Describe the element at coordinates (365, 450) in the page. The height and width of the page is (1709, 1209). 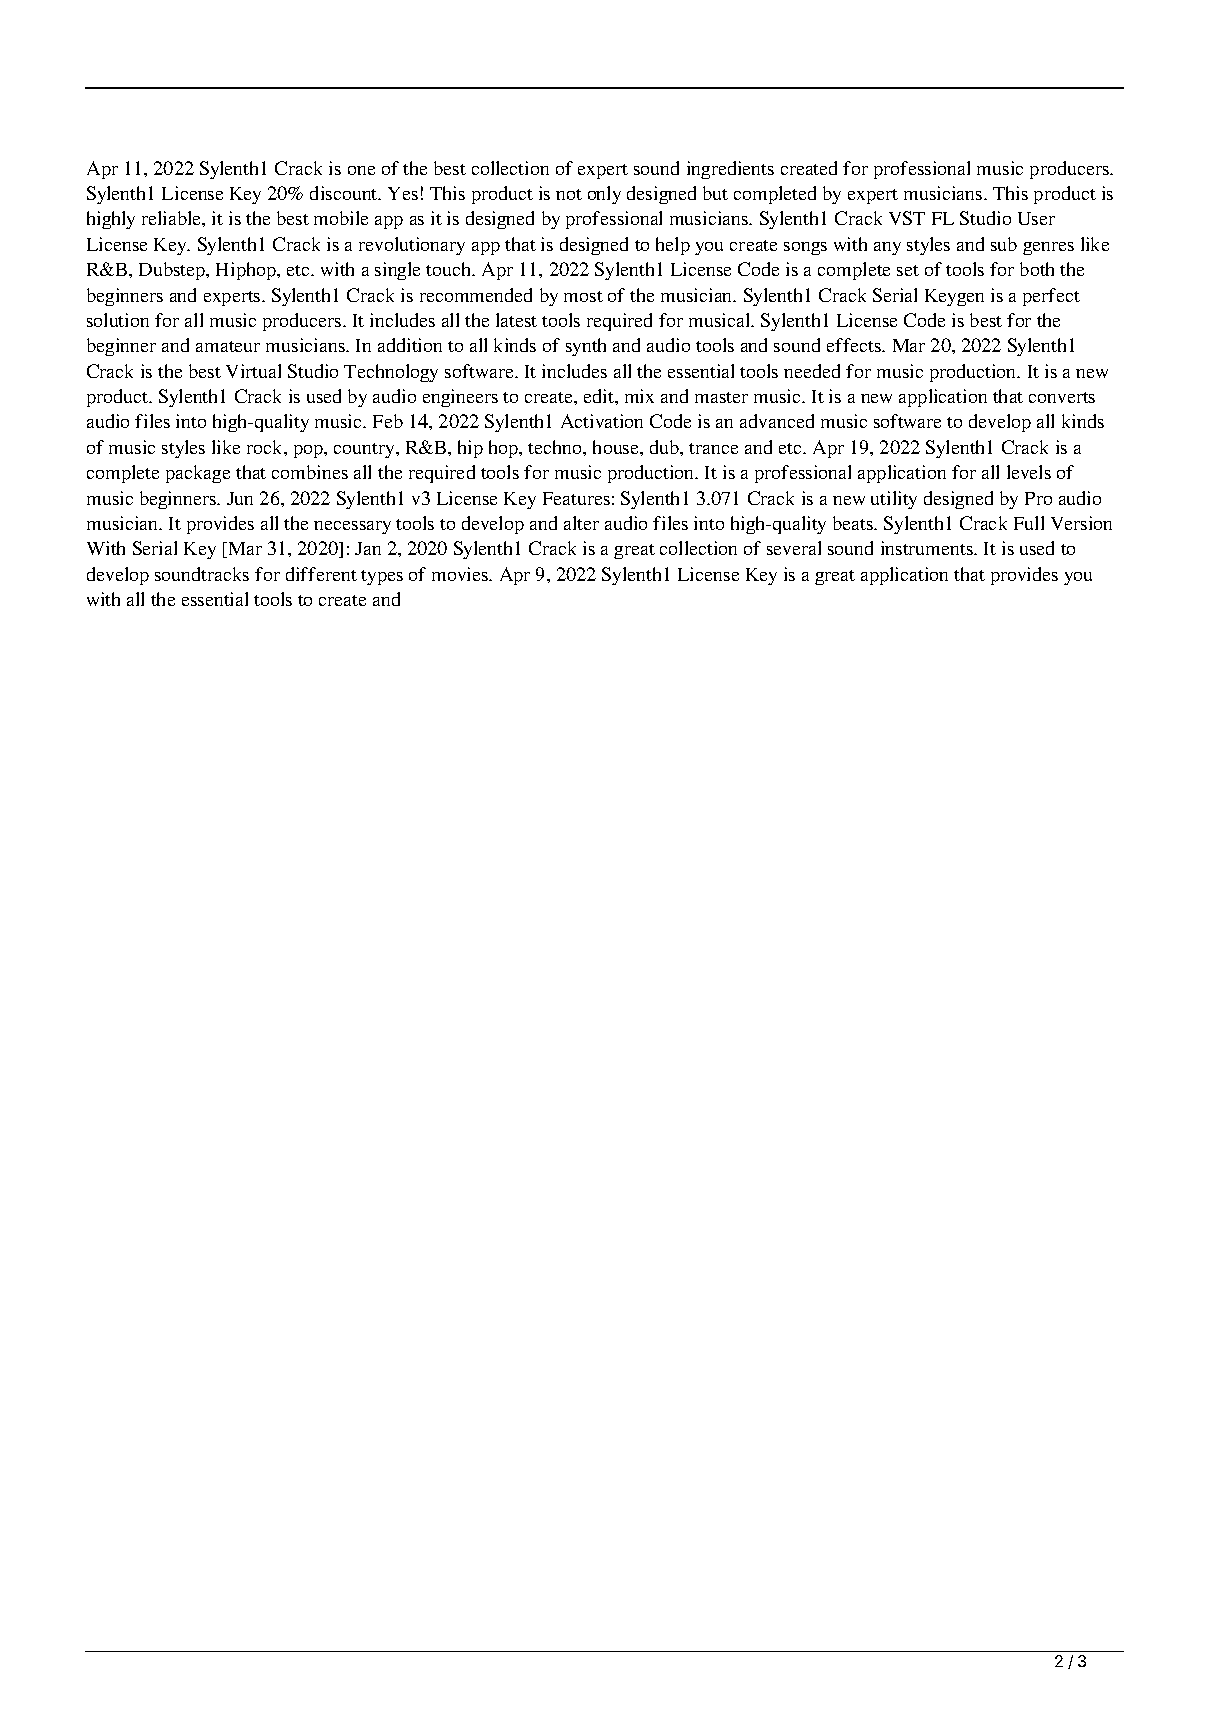
I see `country` at that location.
